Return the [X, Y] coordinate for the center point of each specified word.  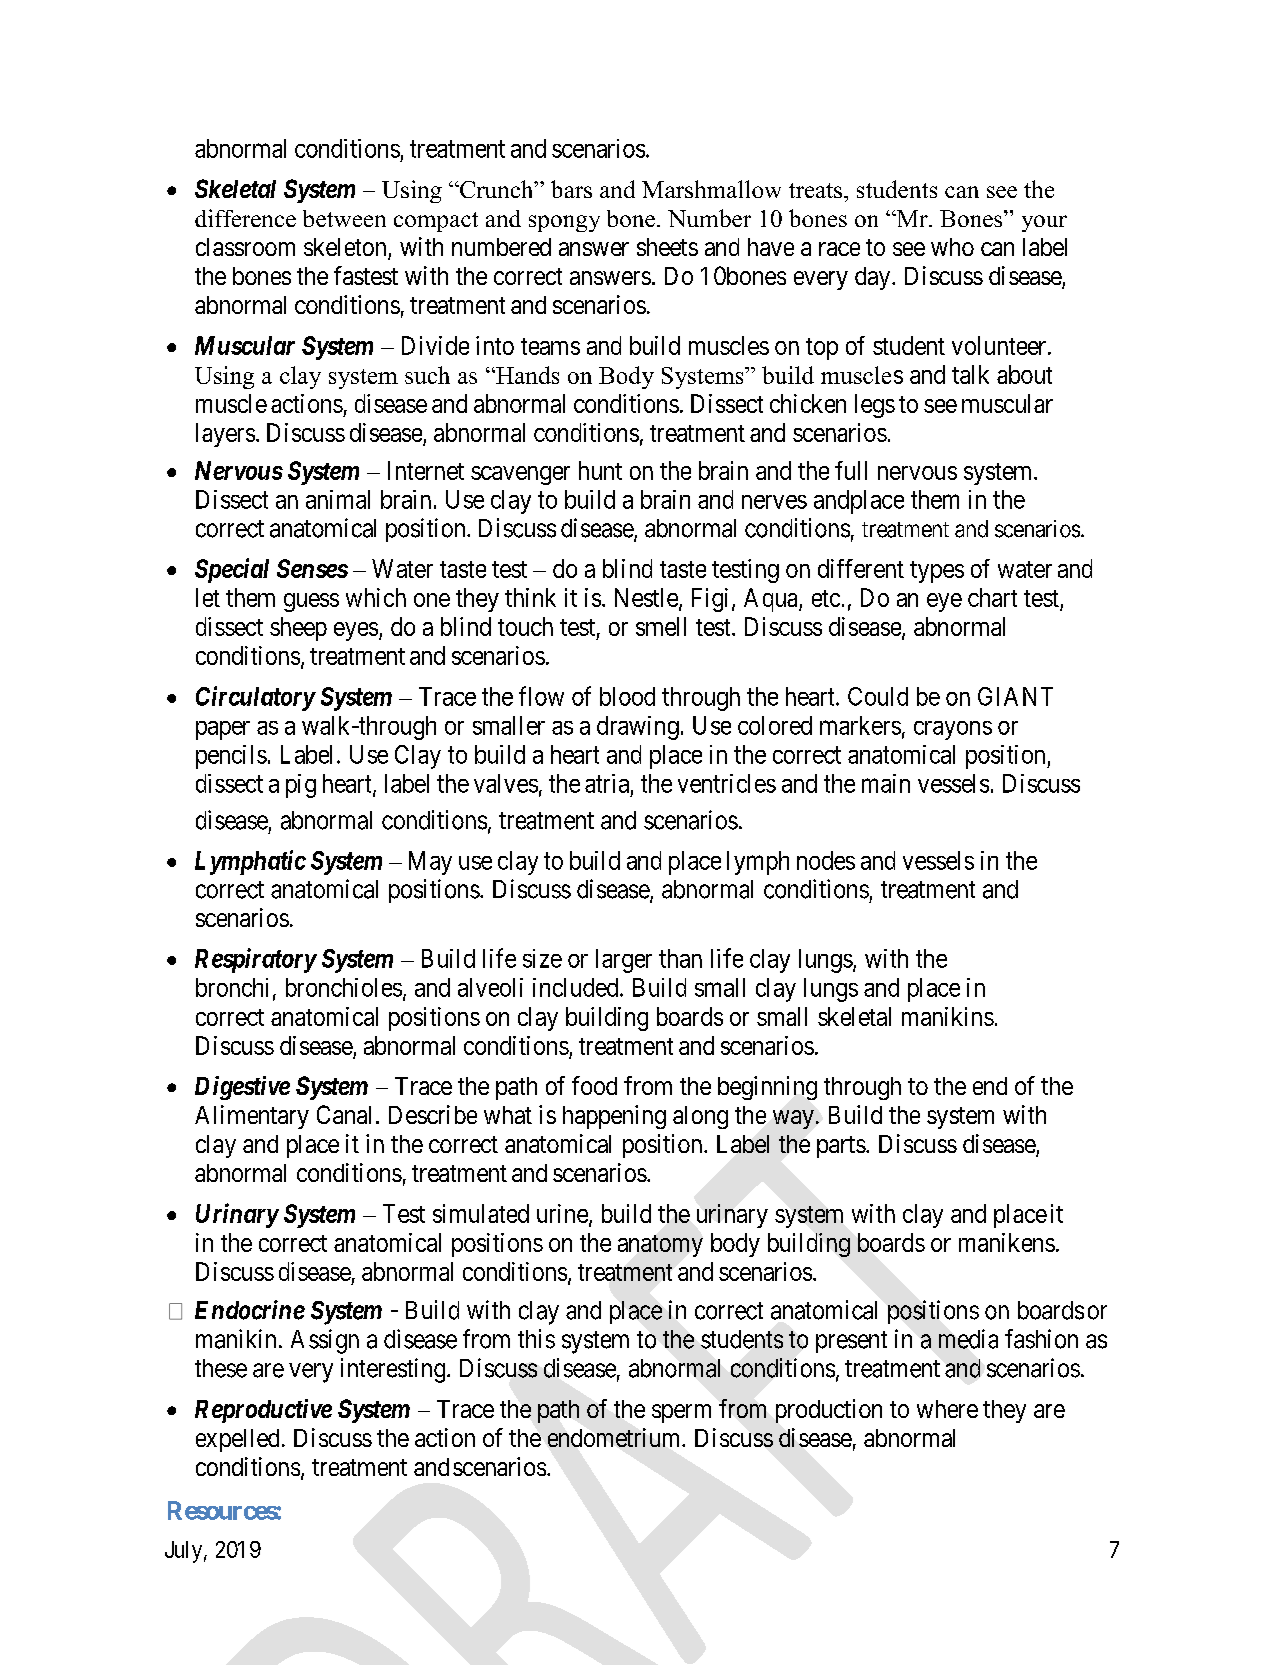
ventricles [727, 783]
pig [301, 786]
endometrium [615, 1437]
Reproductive [263, 1411]
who [952, 247]
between [344, 218]
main [886, 783]
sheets [667, 247]
